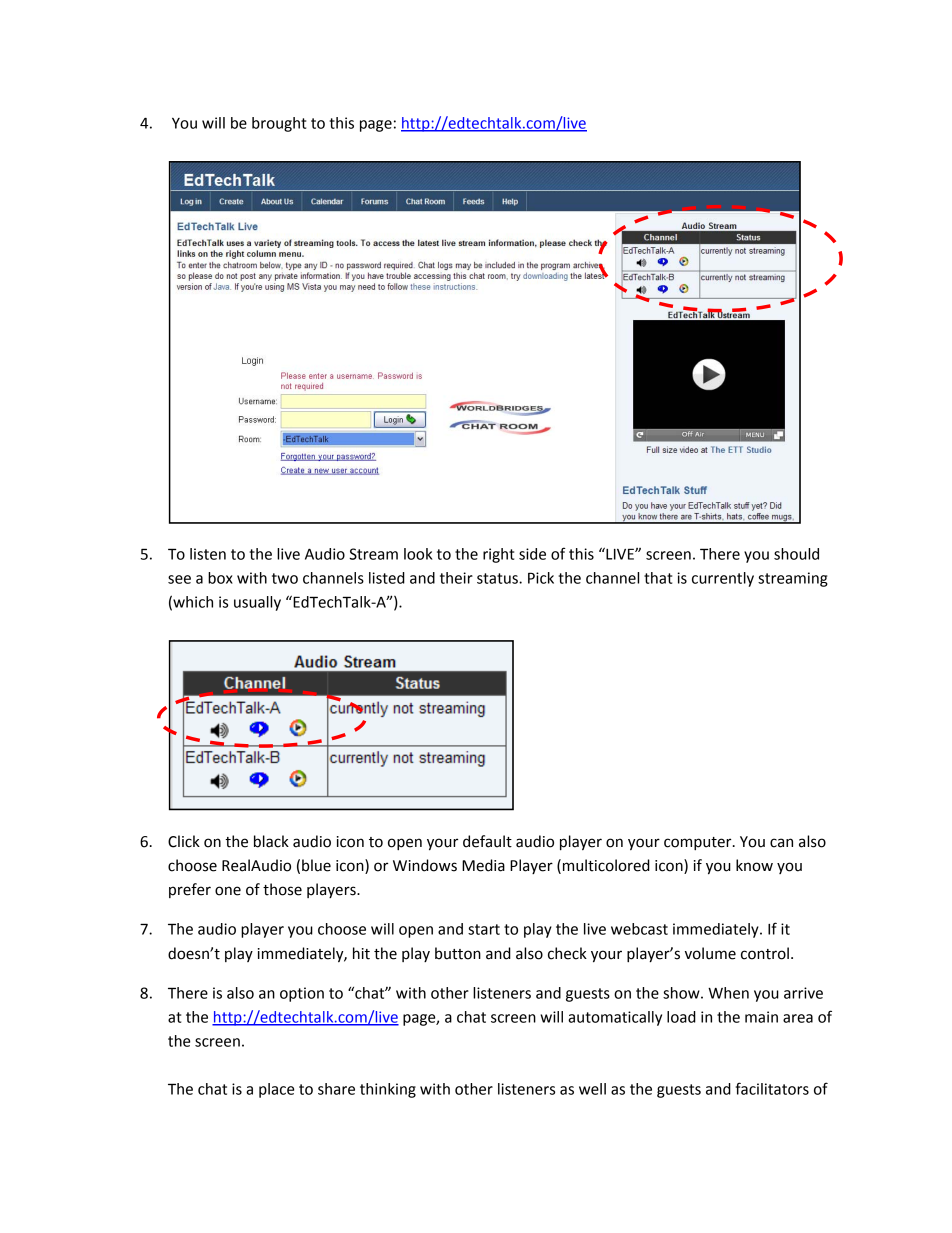  Describe the element at coordinates (279, 124) in the screenshot. I see `brought` at that location.
